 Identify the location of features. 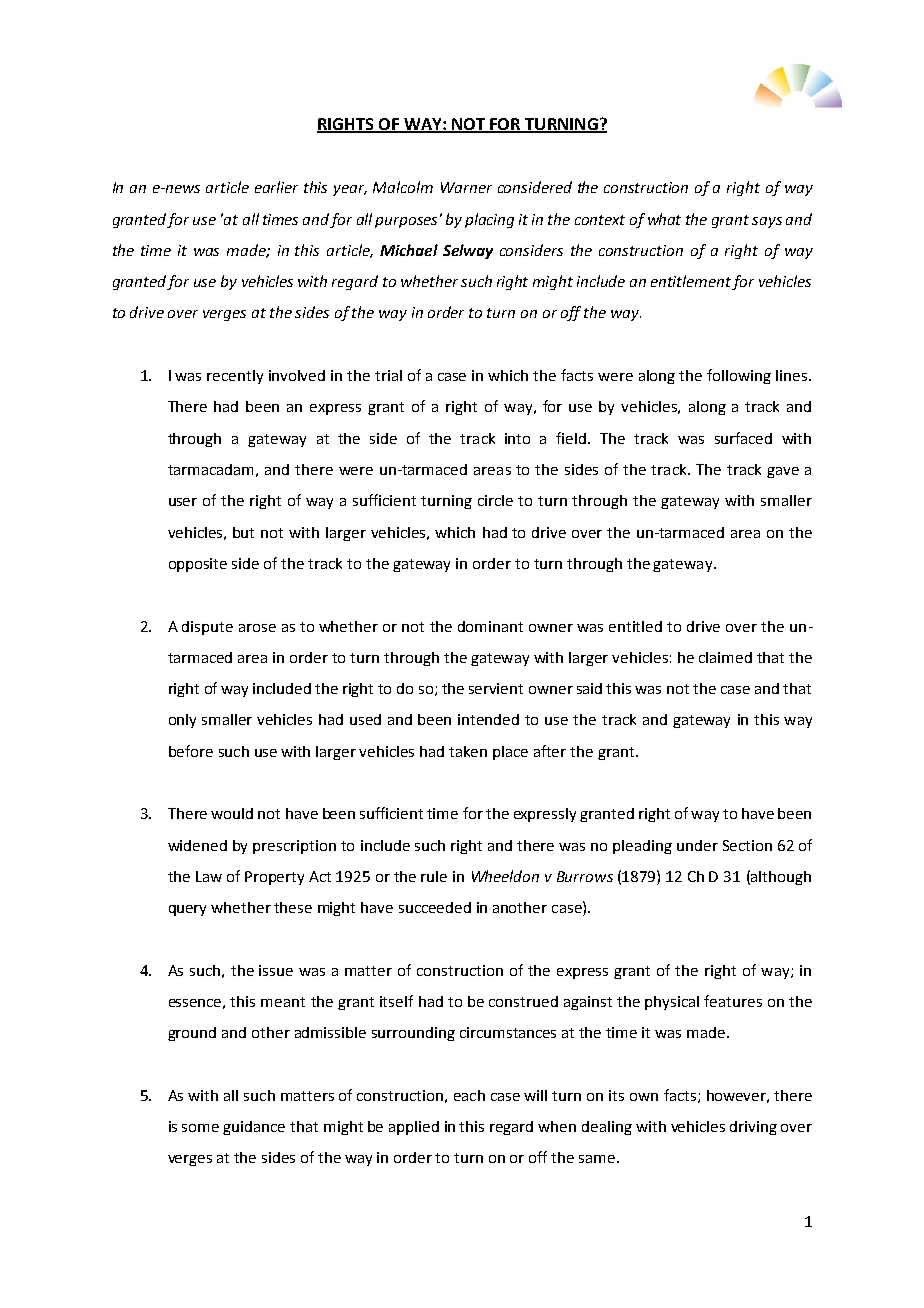
(733, 1001).
